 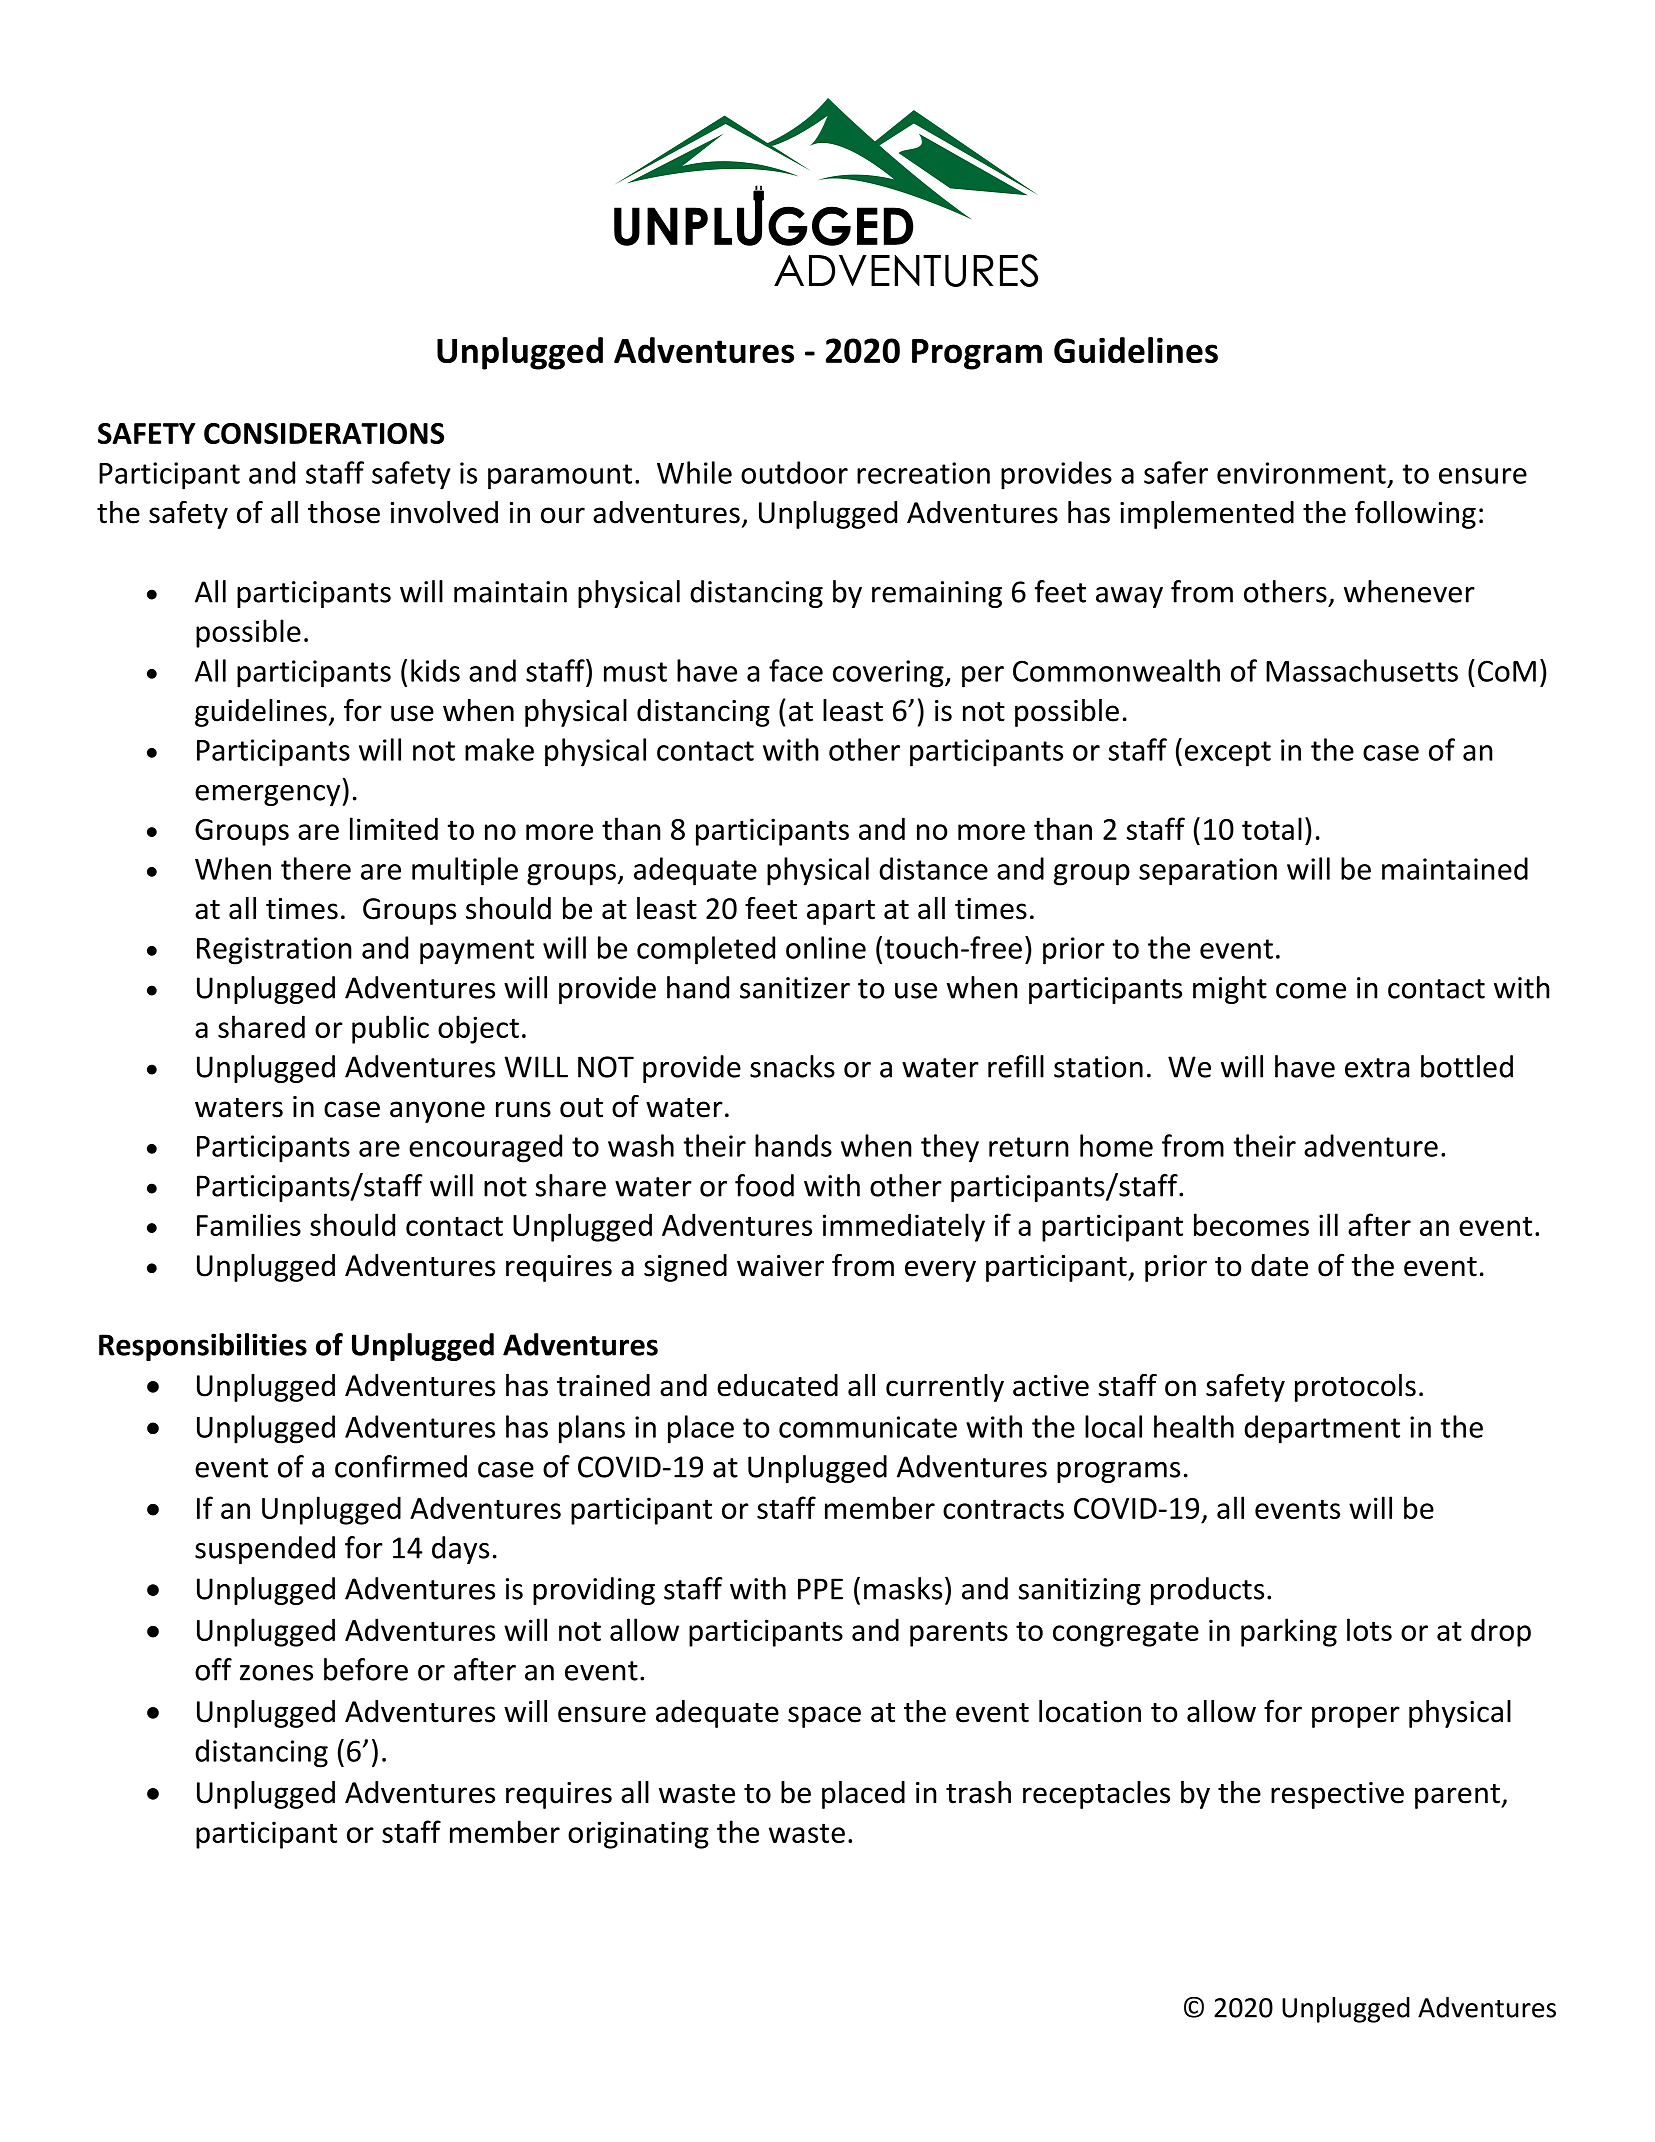 I want to click on they, so click(x=950, y=1148).
